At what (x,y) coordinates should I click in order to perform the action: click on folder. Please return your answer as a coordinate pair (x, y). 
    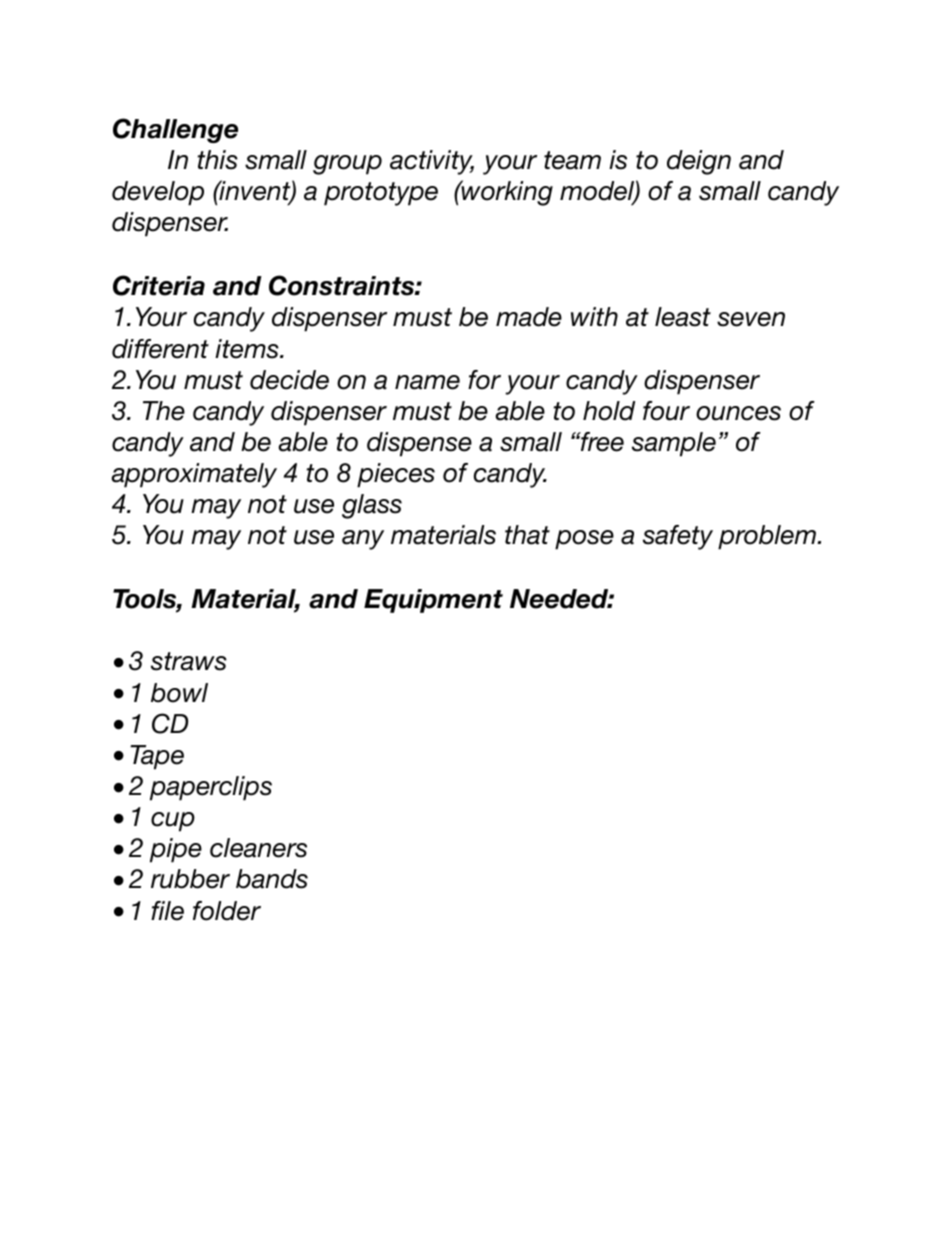
    Looking at the image, I should click on (227, 911).
